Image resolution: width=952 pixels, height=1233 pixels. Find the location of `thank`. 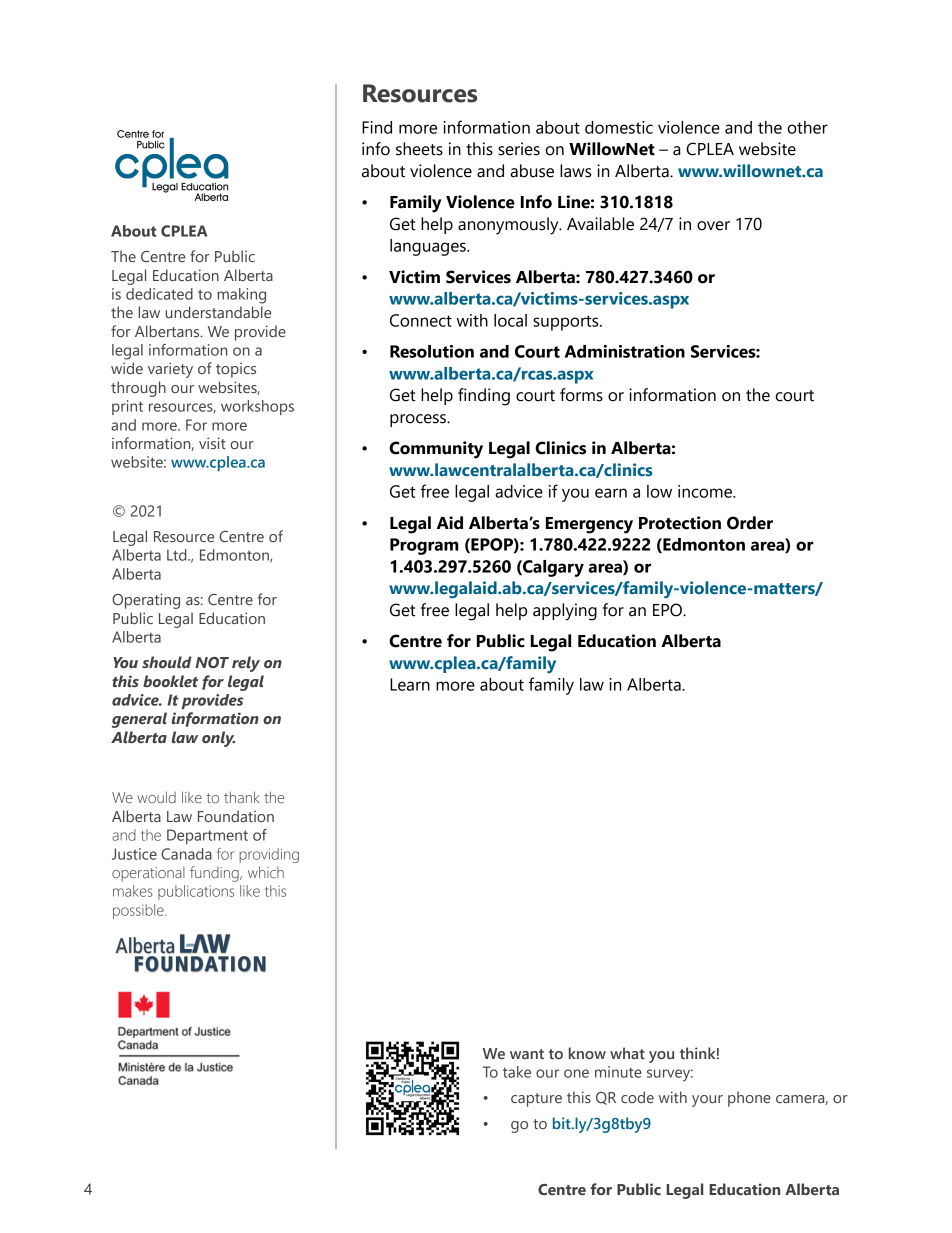

thank is located at coordinates (242, 797).
